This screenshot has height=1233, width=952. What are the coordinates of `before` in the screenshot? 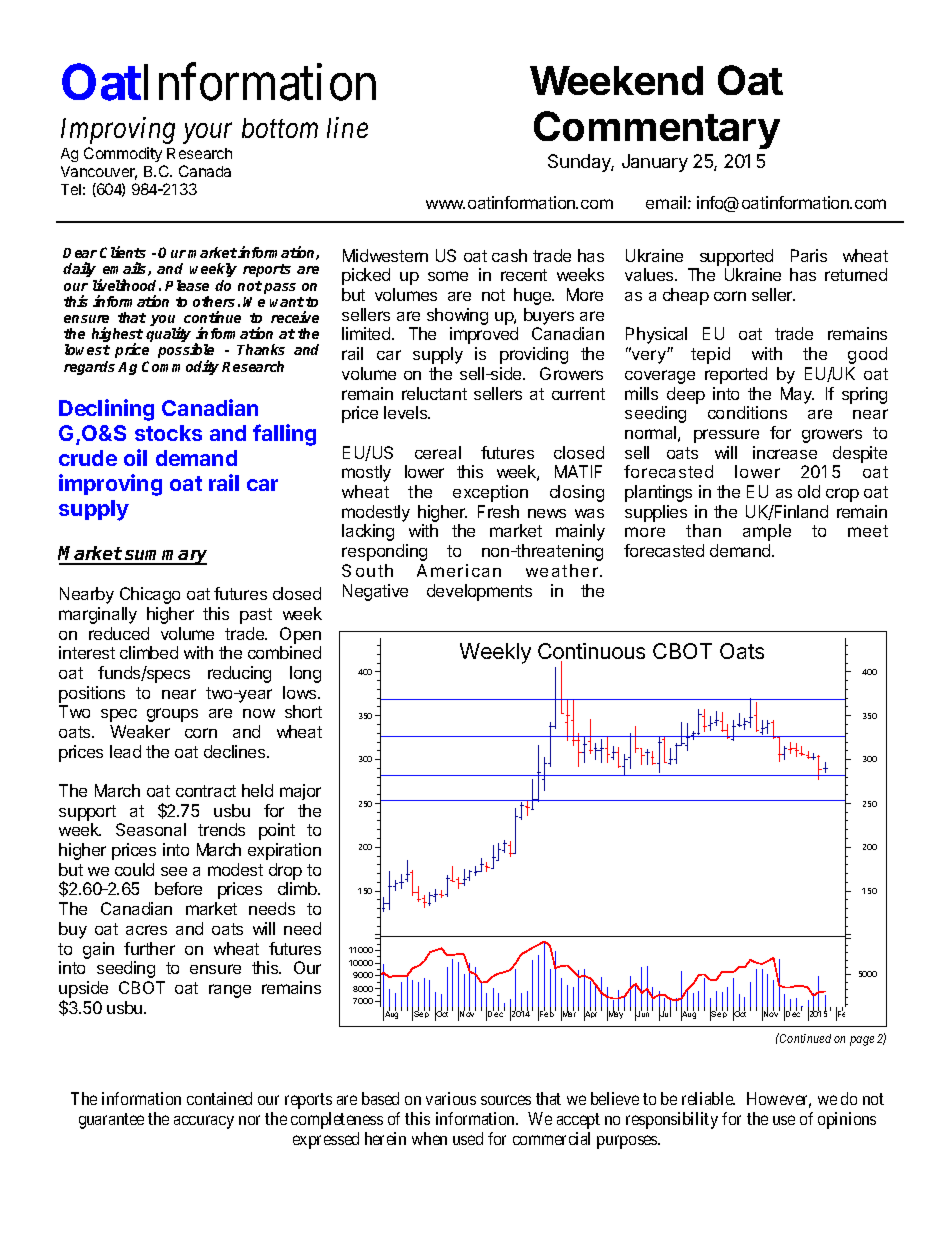 It's located at (178, 888).
